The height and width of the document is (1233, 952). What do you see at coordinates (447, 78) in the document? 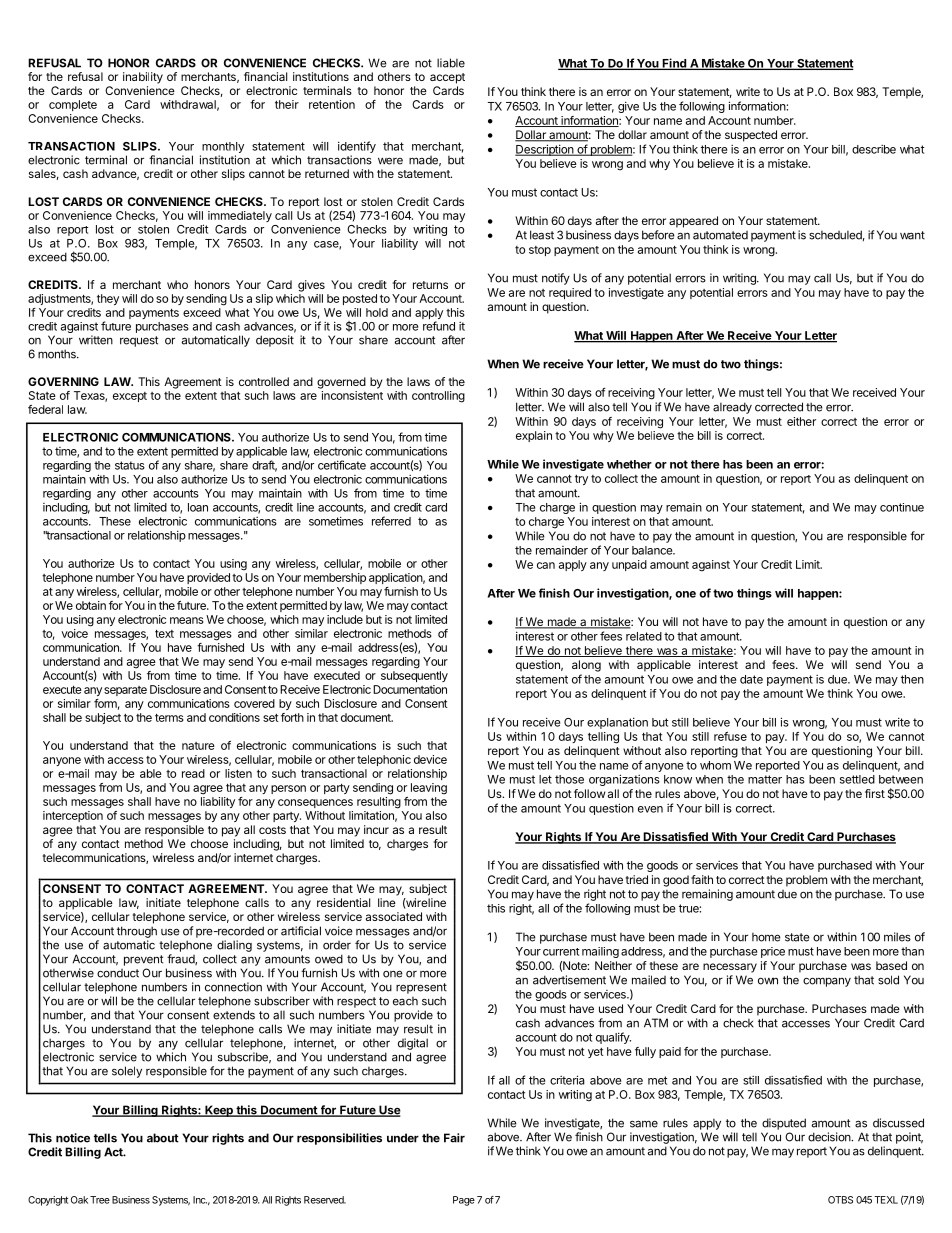
I see `accept` at bounding box center [447, 78].
